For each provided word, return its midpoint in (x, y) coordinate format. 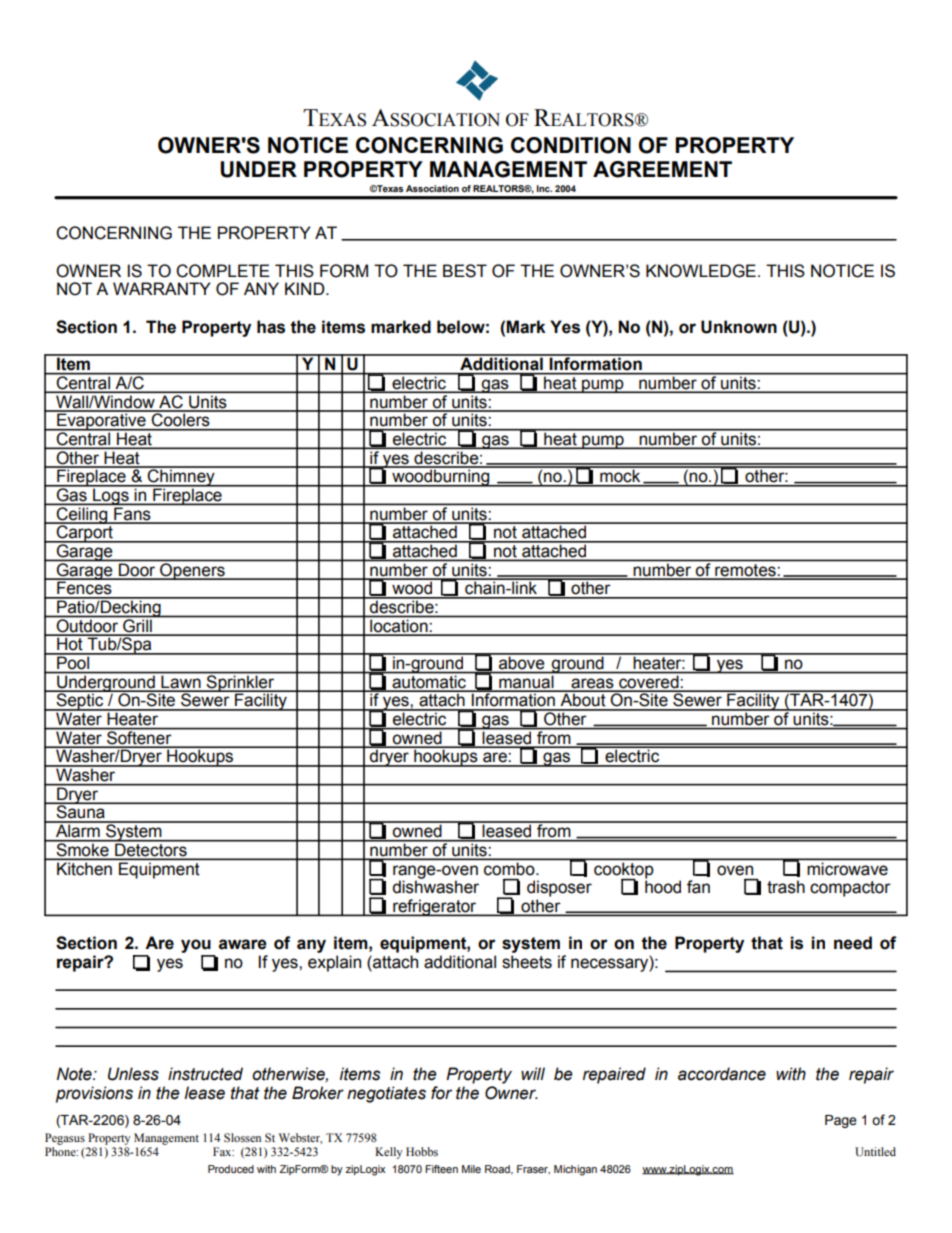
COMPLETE (223, 271)
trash (786, 887)
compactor (850, 889)
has (271, 327)
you (196, 946)
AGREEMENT (662, 169)
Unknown (739, 327)
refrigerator (435, 907)
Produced (231, 1169)
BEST (465, 271)
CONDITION (571, 145)
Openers (192, 571)
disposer (559, 888)
